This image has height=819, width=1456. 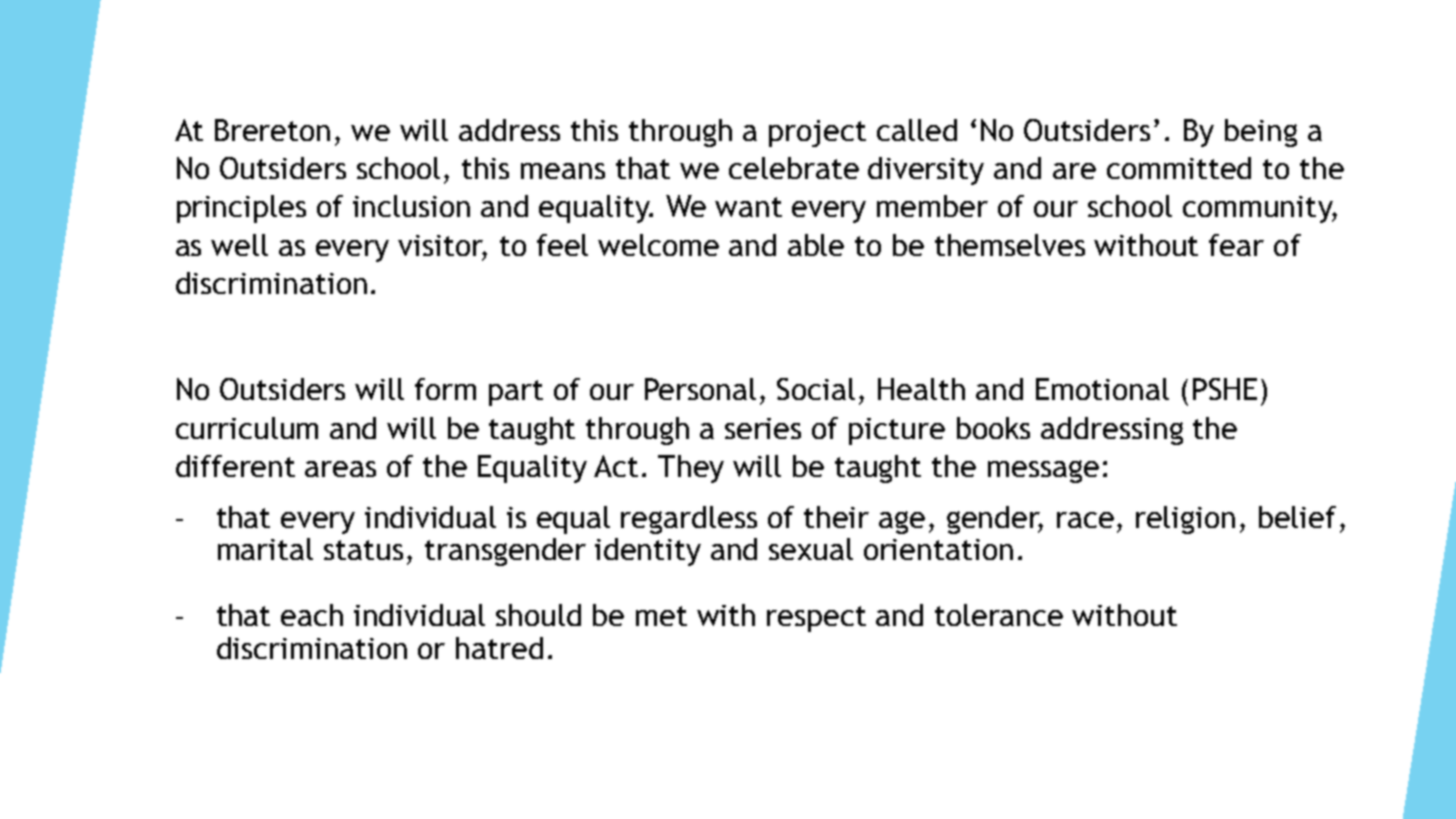 I want to click on tolerance, so click(x=999, y=615).
